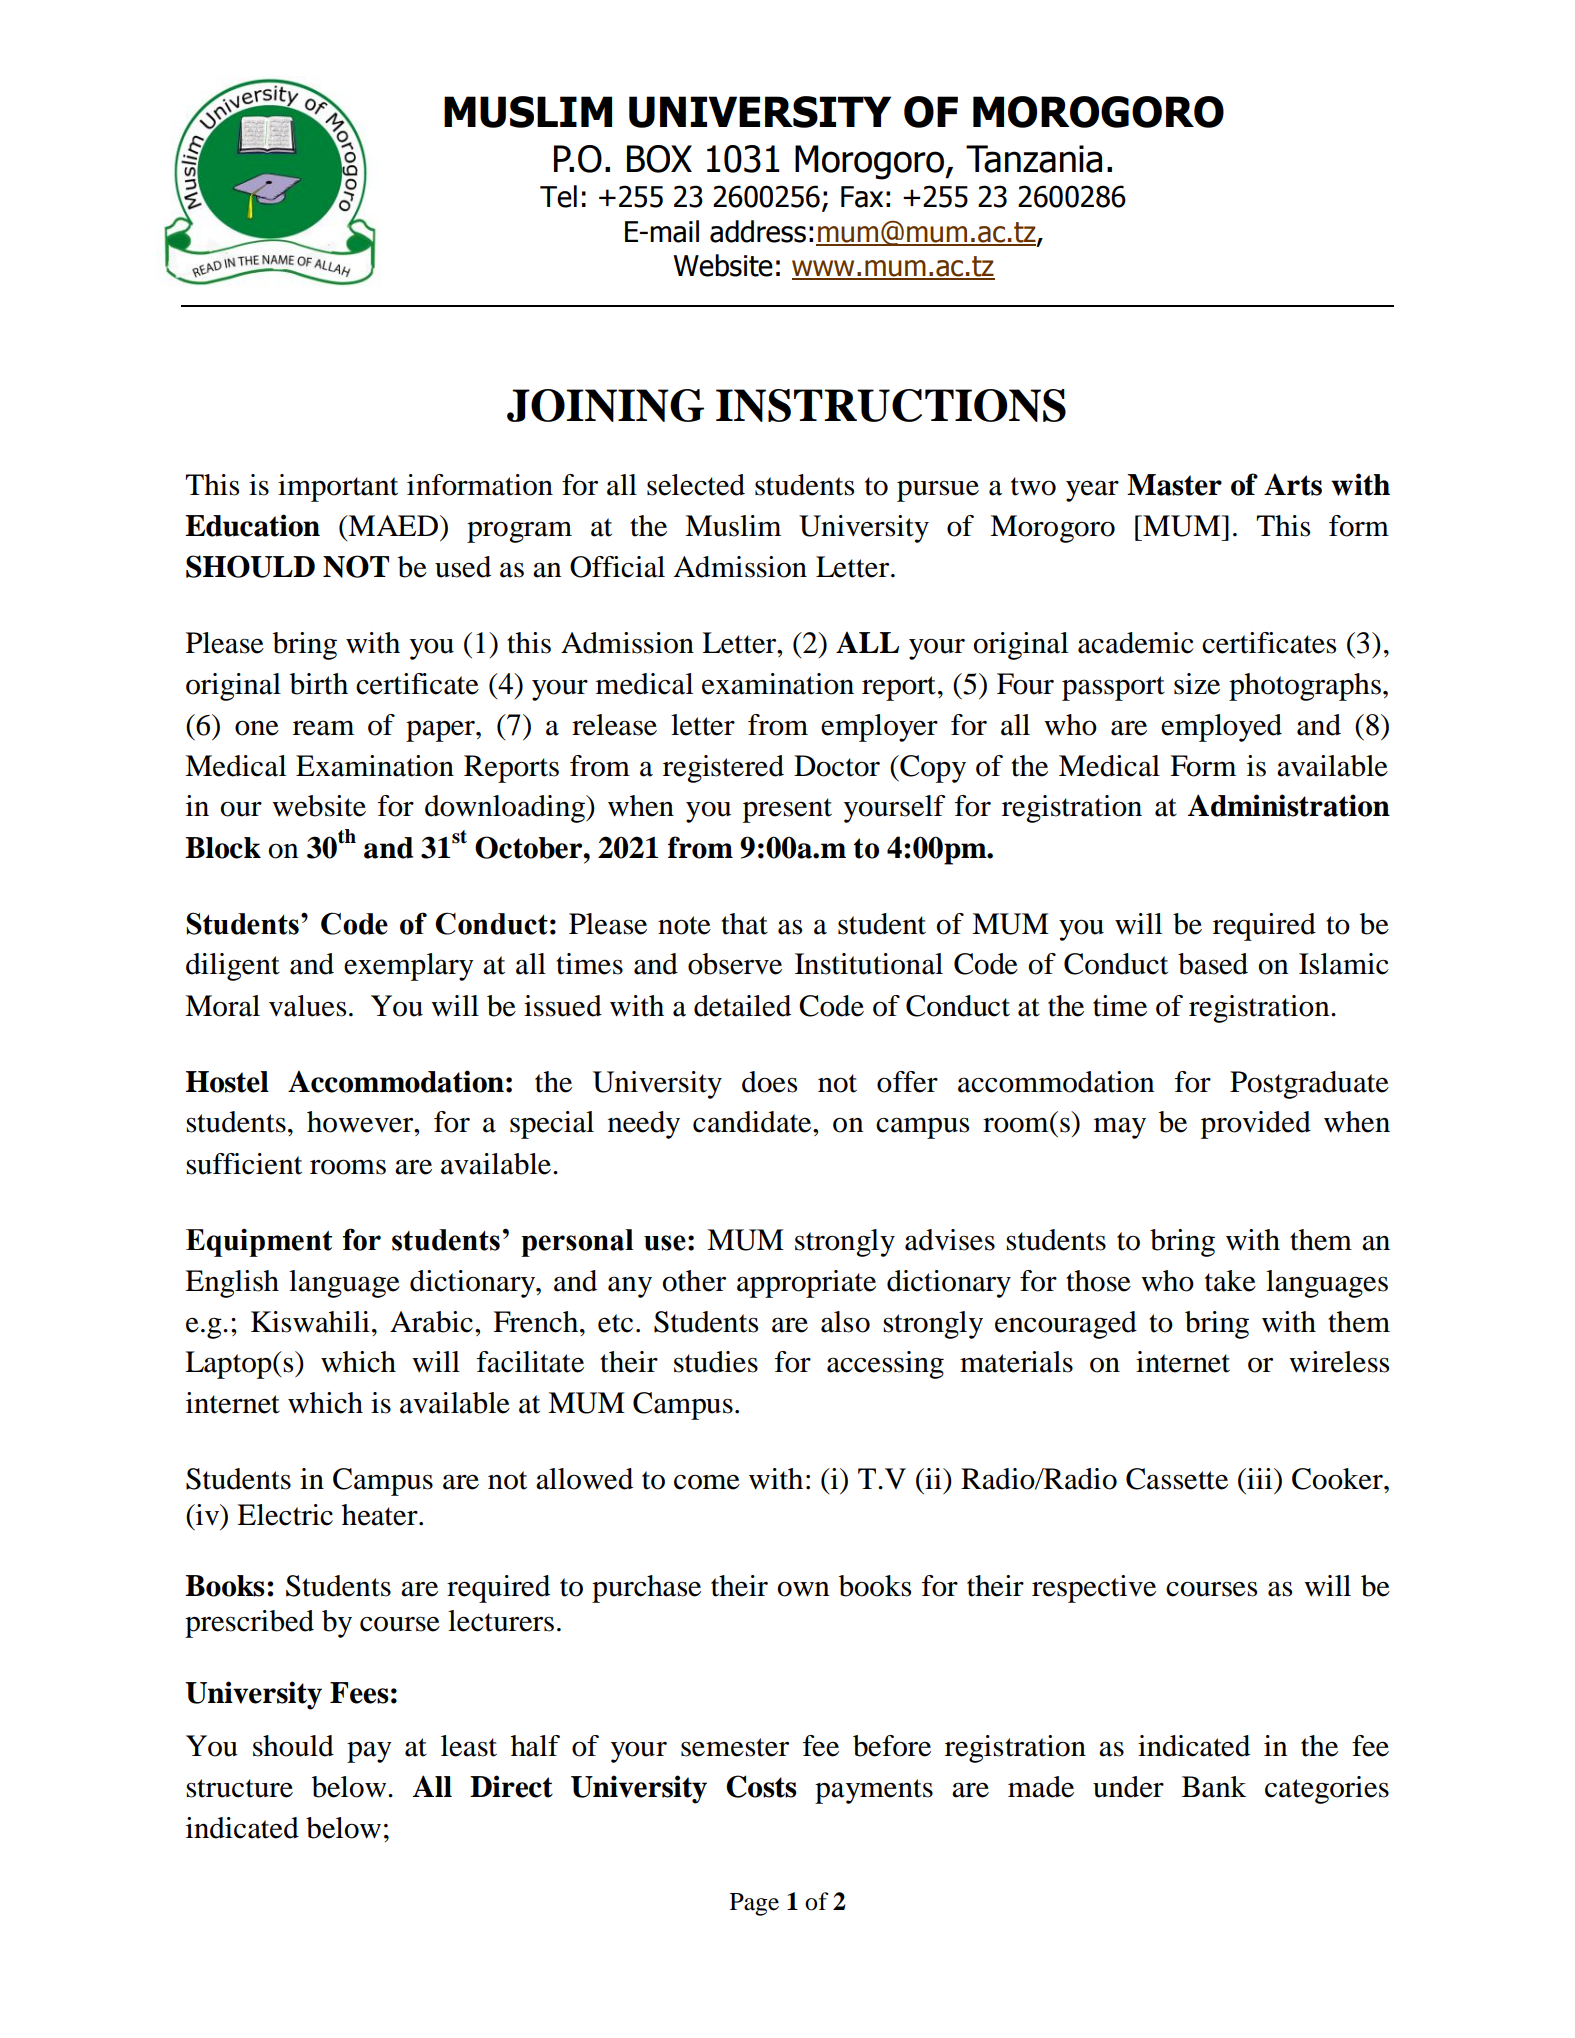  I want to click on take, so click(1230, 1281).
